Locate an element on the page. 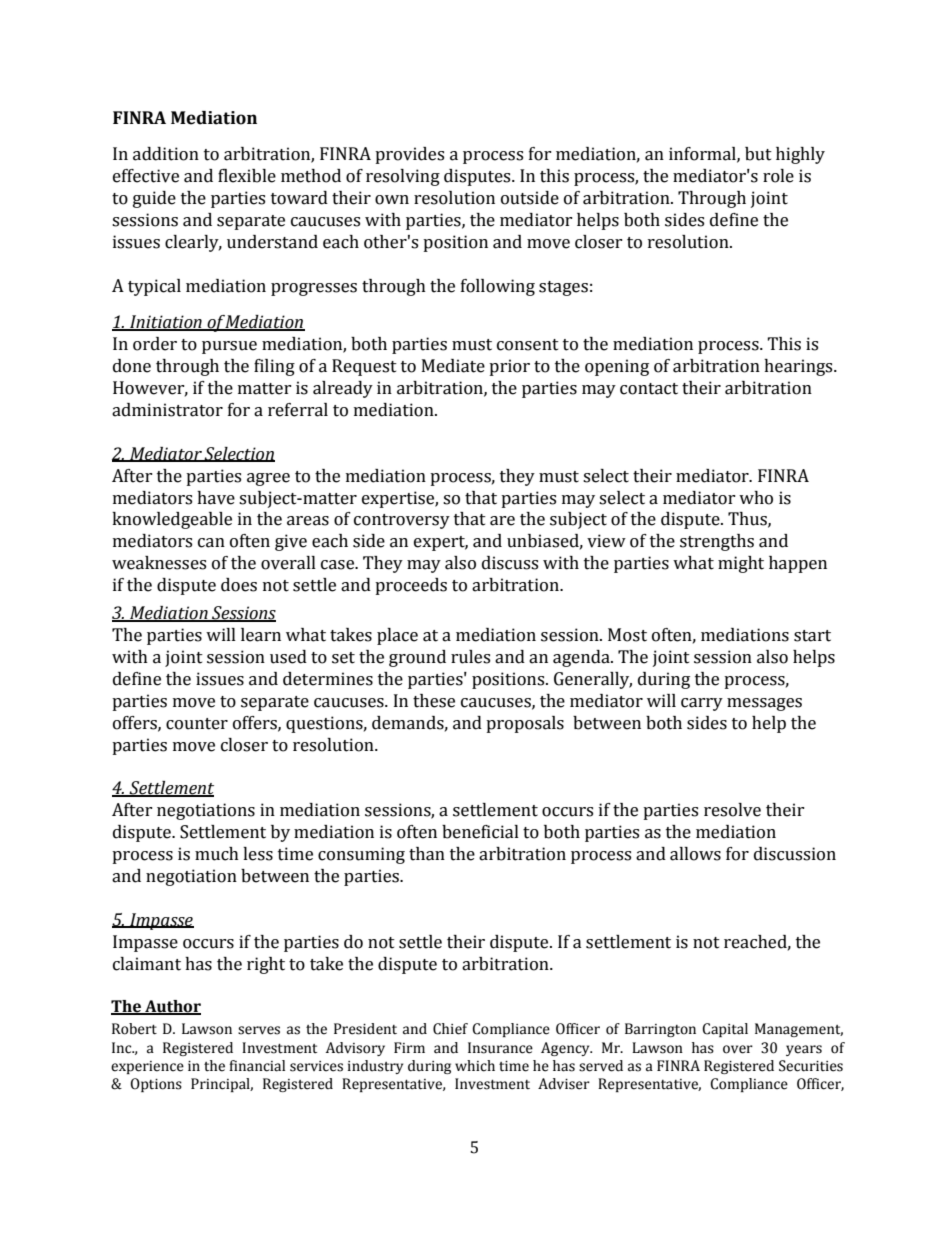 This image has height=1233, width=952. role is located at coordinates (778, 176).
